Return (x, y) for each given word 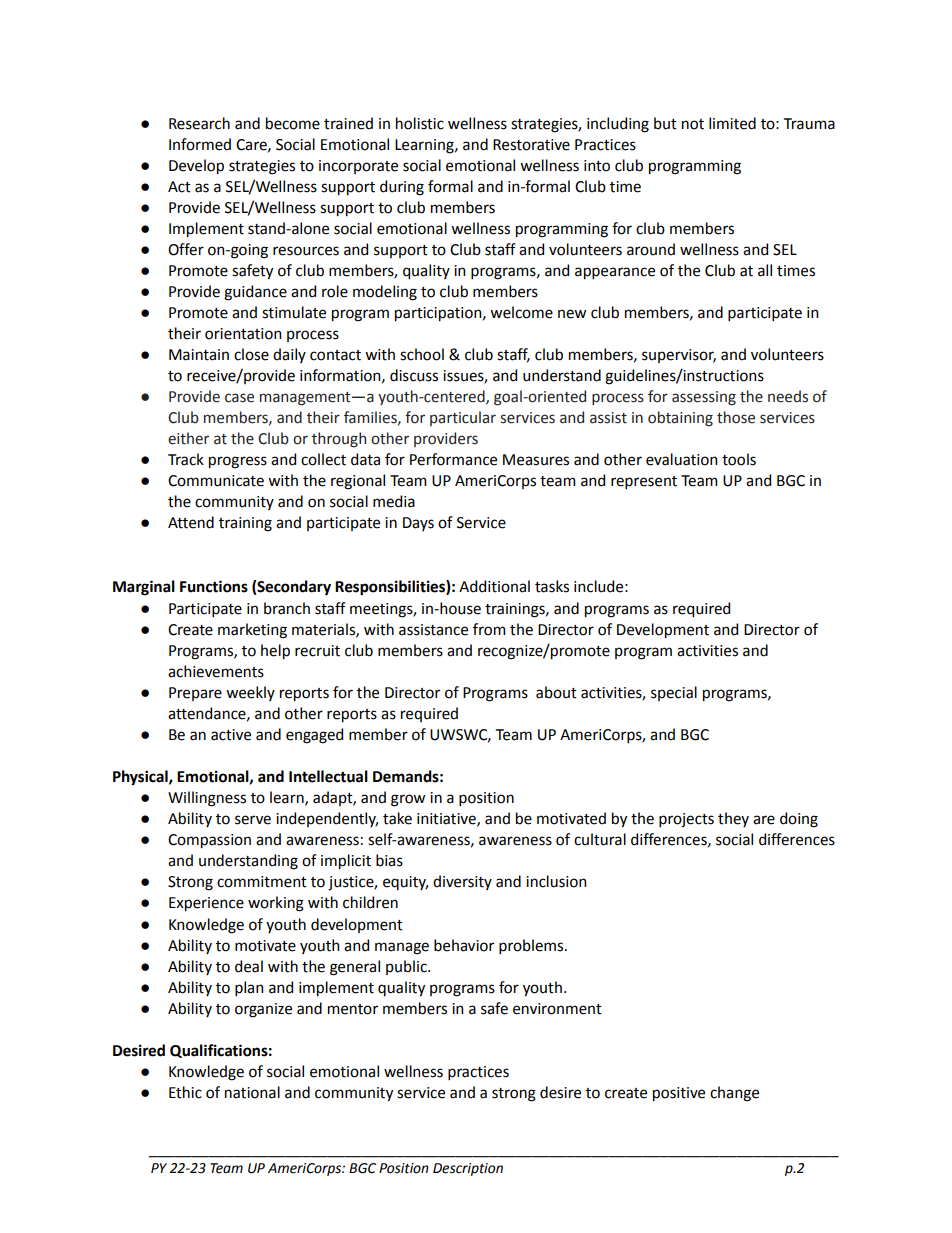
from (489, 629)
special (674, 693)
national (252, 1092)
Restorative (531, 145)
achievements (216, 671)
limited (732, 123)
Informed (200, 144)
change (734, 1094)
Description (468, 1169)
